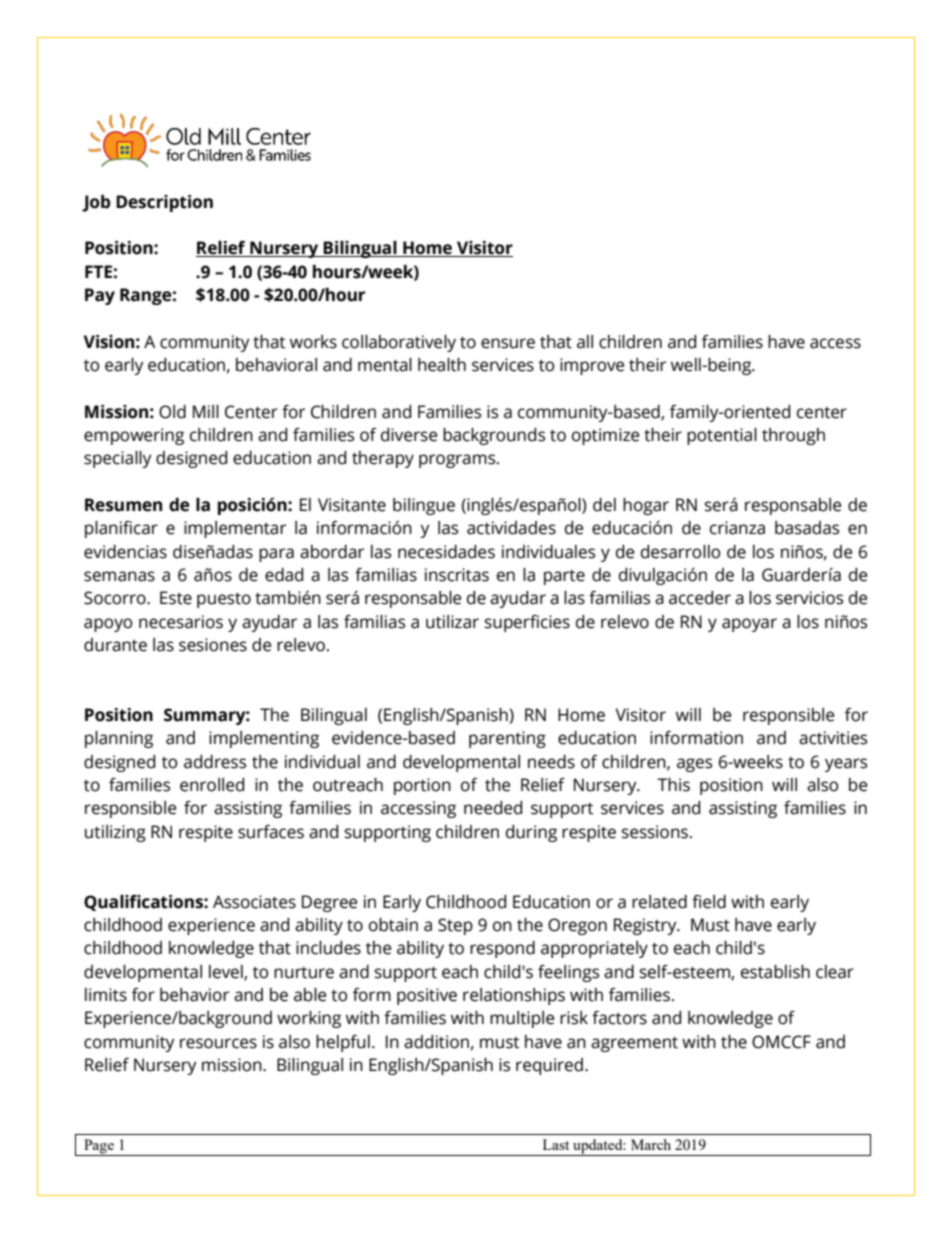 This screenshot has height=1233, width=952. What do you see at coordinates (99, 1147) in the screenshot?
I see `Page` at bounding box center [99, 1147].
